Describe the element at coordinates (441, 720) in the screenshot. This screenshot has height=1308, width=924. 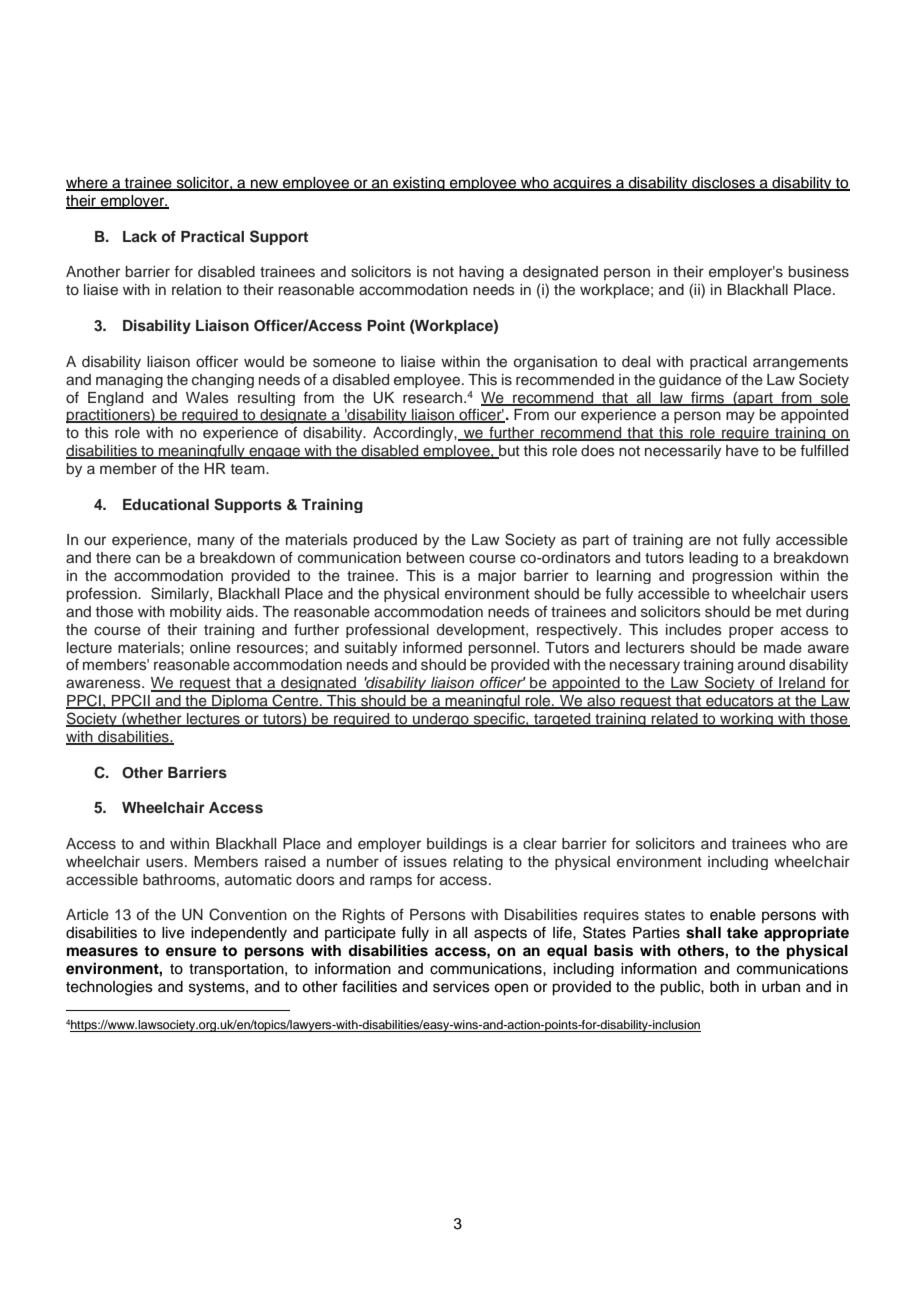
I see `undergo` at that location.
